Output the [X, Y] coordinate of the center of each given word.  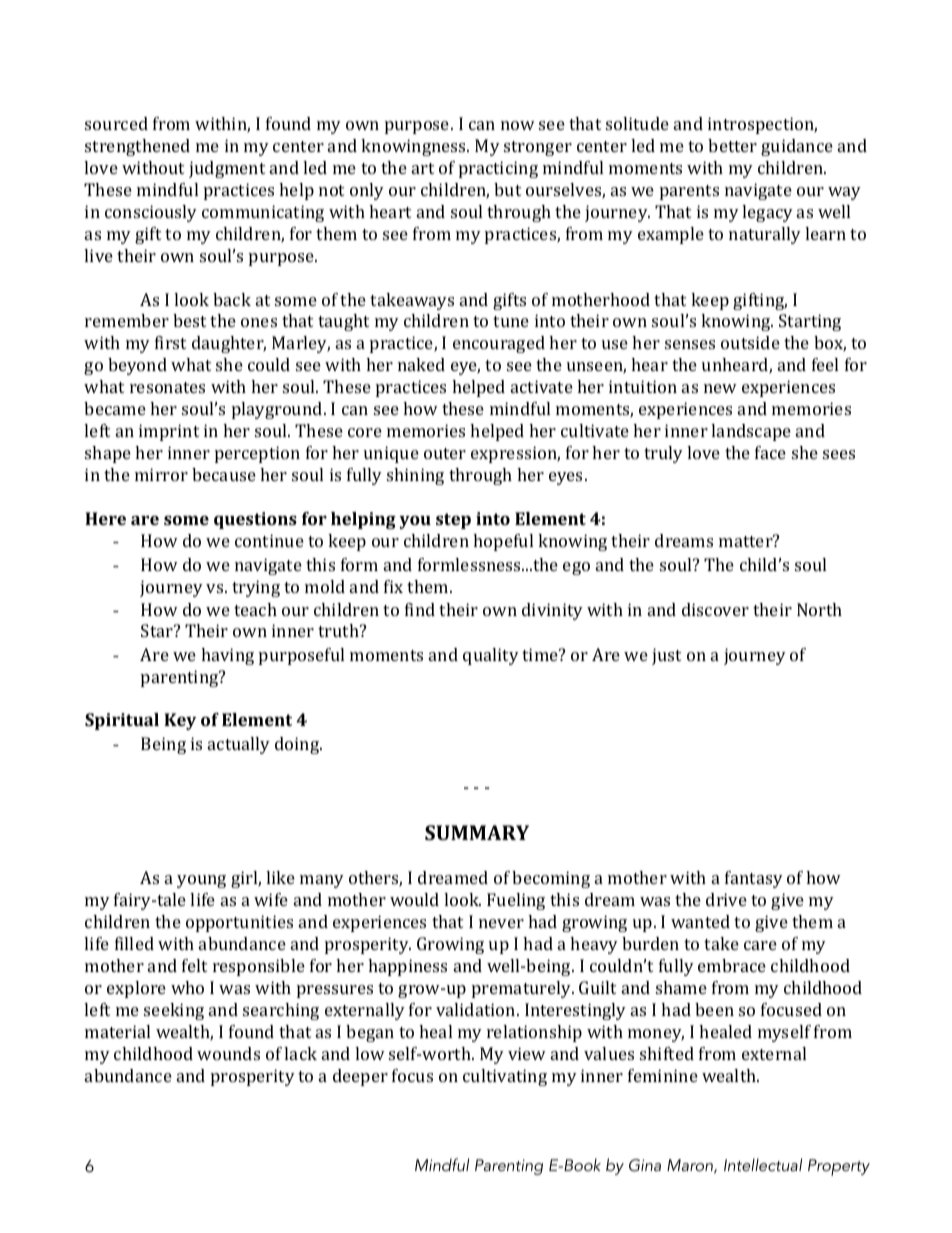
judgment [227, 169]
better [732, 145]
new [720, 388]
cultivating [505, 1077]
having [227, 656]
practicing [498, 169]
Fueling [516, 901]
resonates [167, 387]
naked [421, 364]
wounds [228, 1053]
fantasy [754, 879]
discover [715, 609]
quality [491, 656]
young [201, 881]
